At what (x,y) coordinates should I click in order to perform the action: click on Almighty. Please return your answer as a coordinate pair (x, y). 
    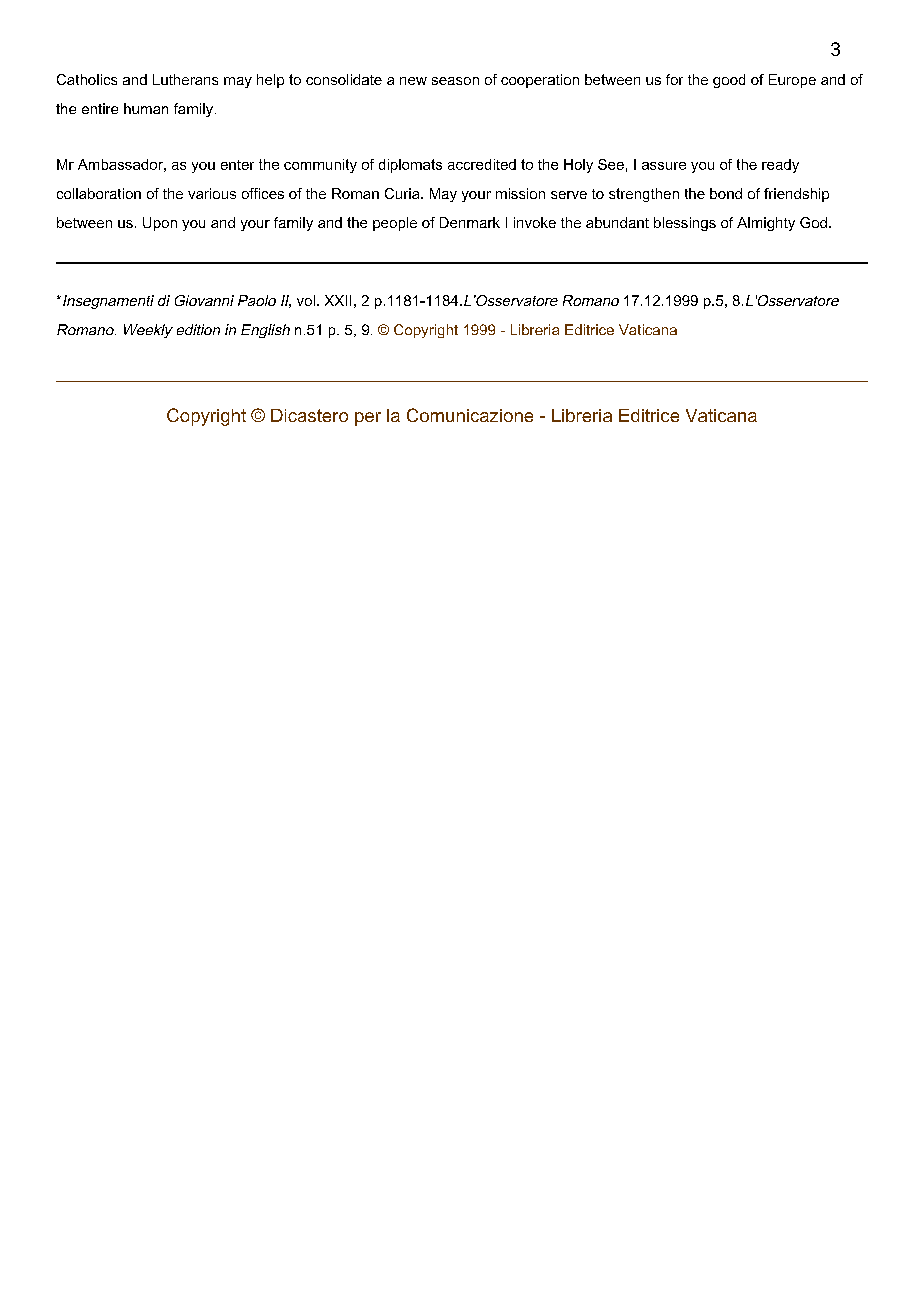
    Looking at the image, I should click on (766, 224).
